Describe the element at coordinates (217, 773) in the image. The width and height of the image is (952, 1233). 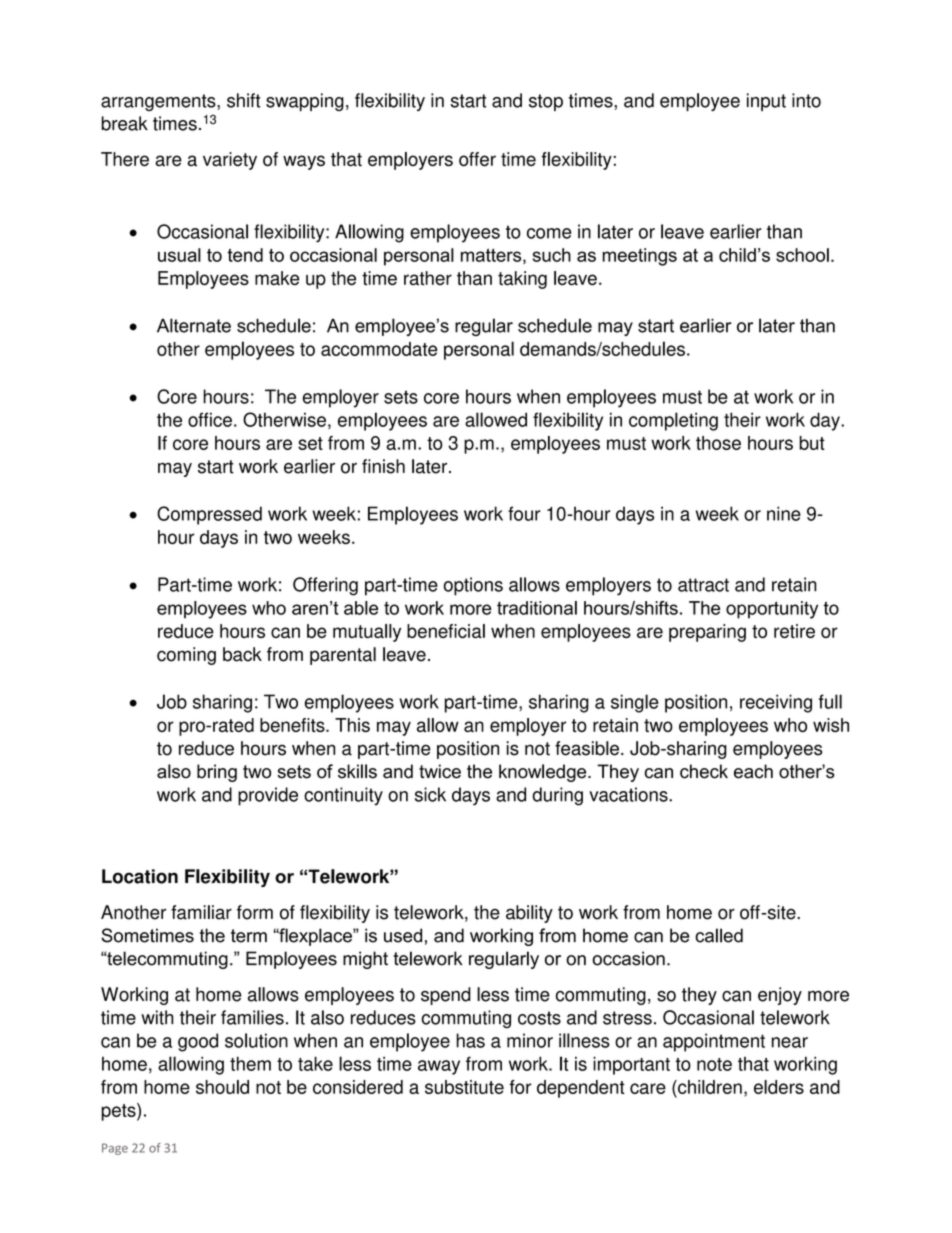
I see `bring` at that location.
